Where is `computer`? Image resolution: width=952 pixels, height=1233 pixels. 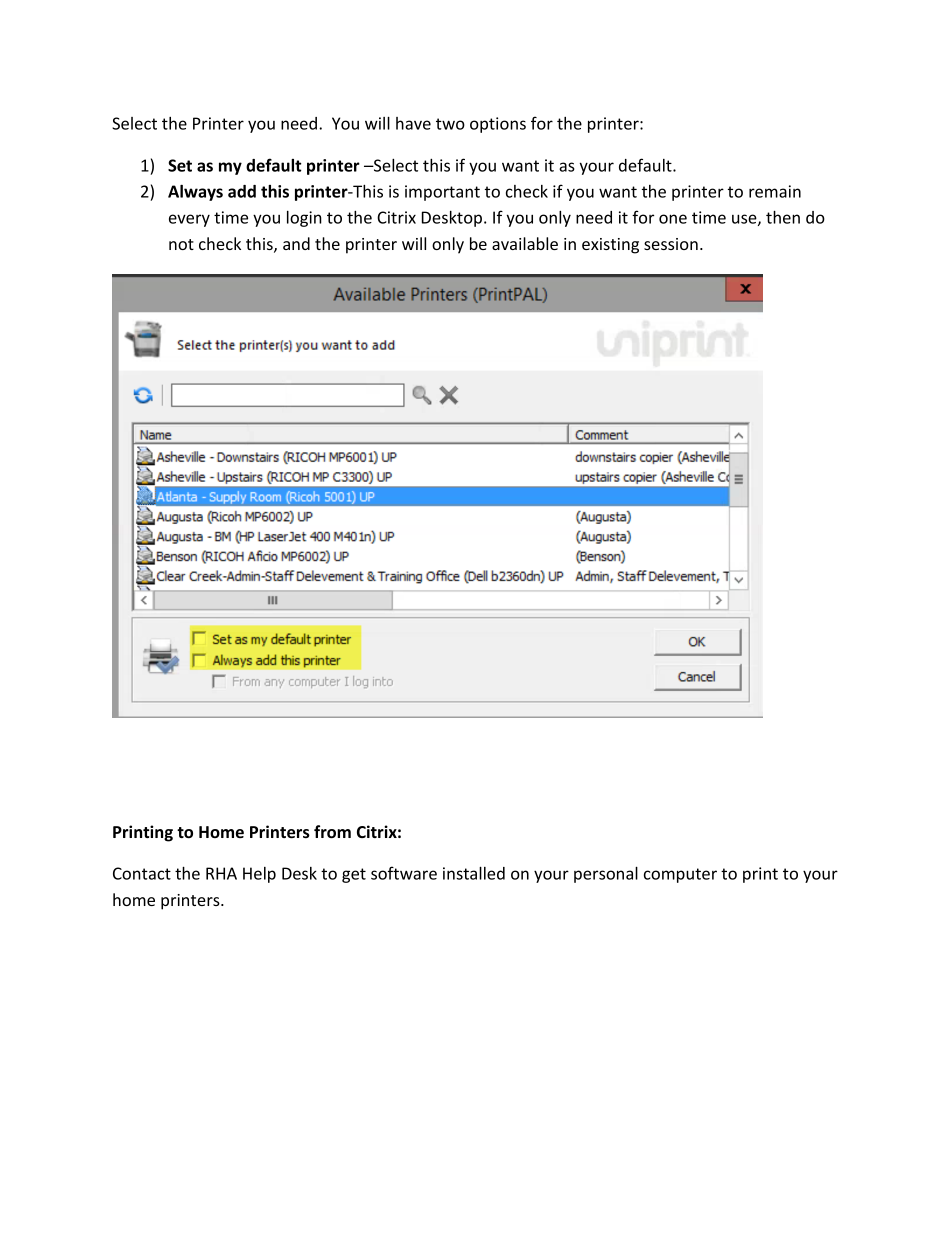 computer is located at coordinates (680, 875).
